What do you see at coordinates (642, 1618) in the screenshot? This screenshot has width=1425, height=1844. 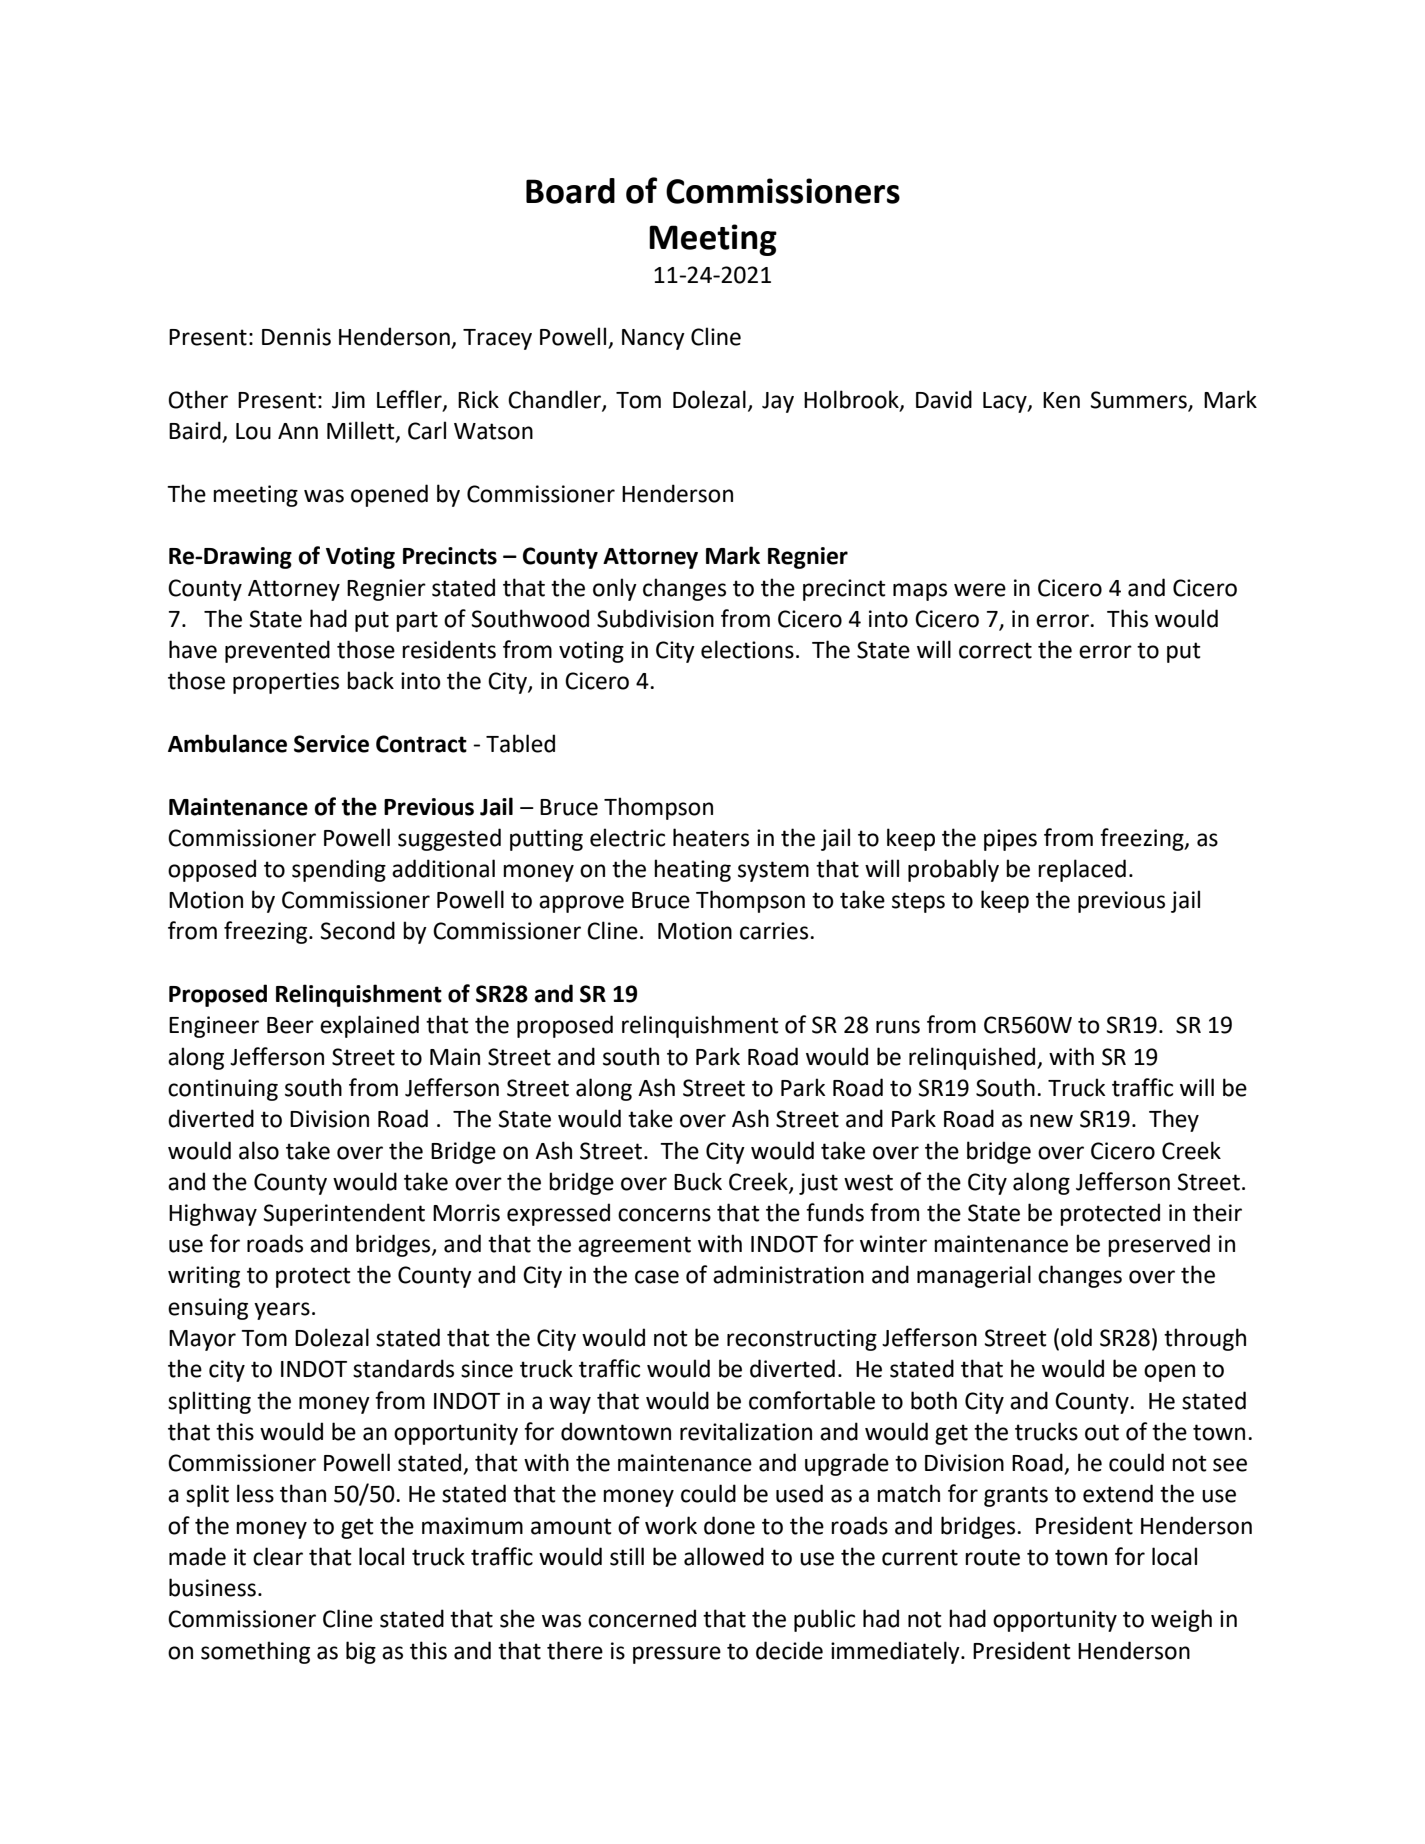 I see `concerned` at bounding box center [642, 1618].
